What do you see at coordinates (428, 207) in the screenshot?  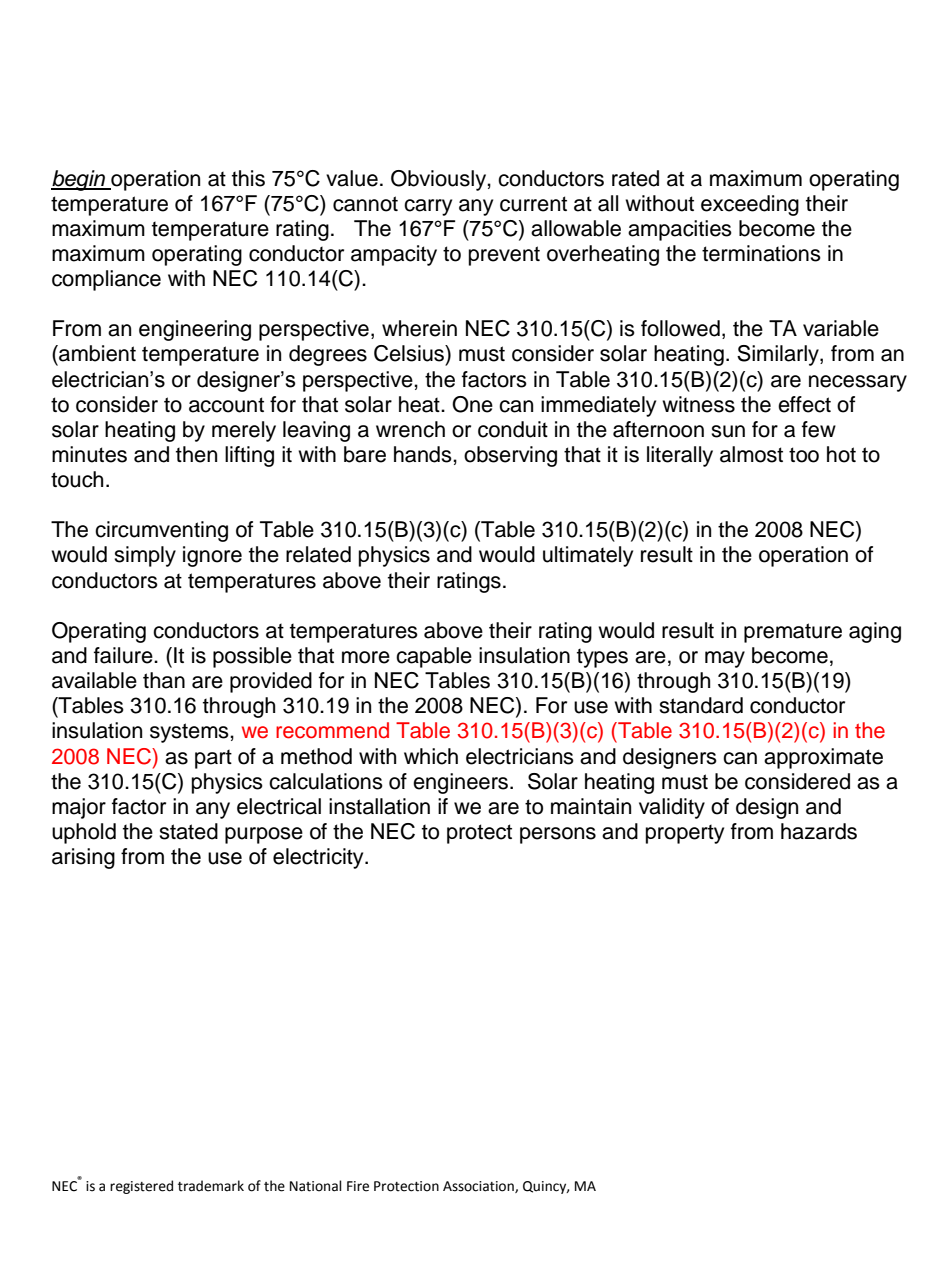 I see `carry` at bounding box center [428, 207].
